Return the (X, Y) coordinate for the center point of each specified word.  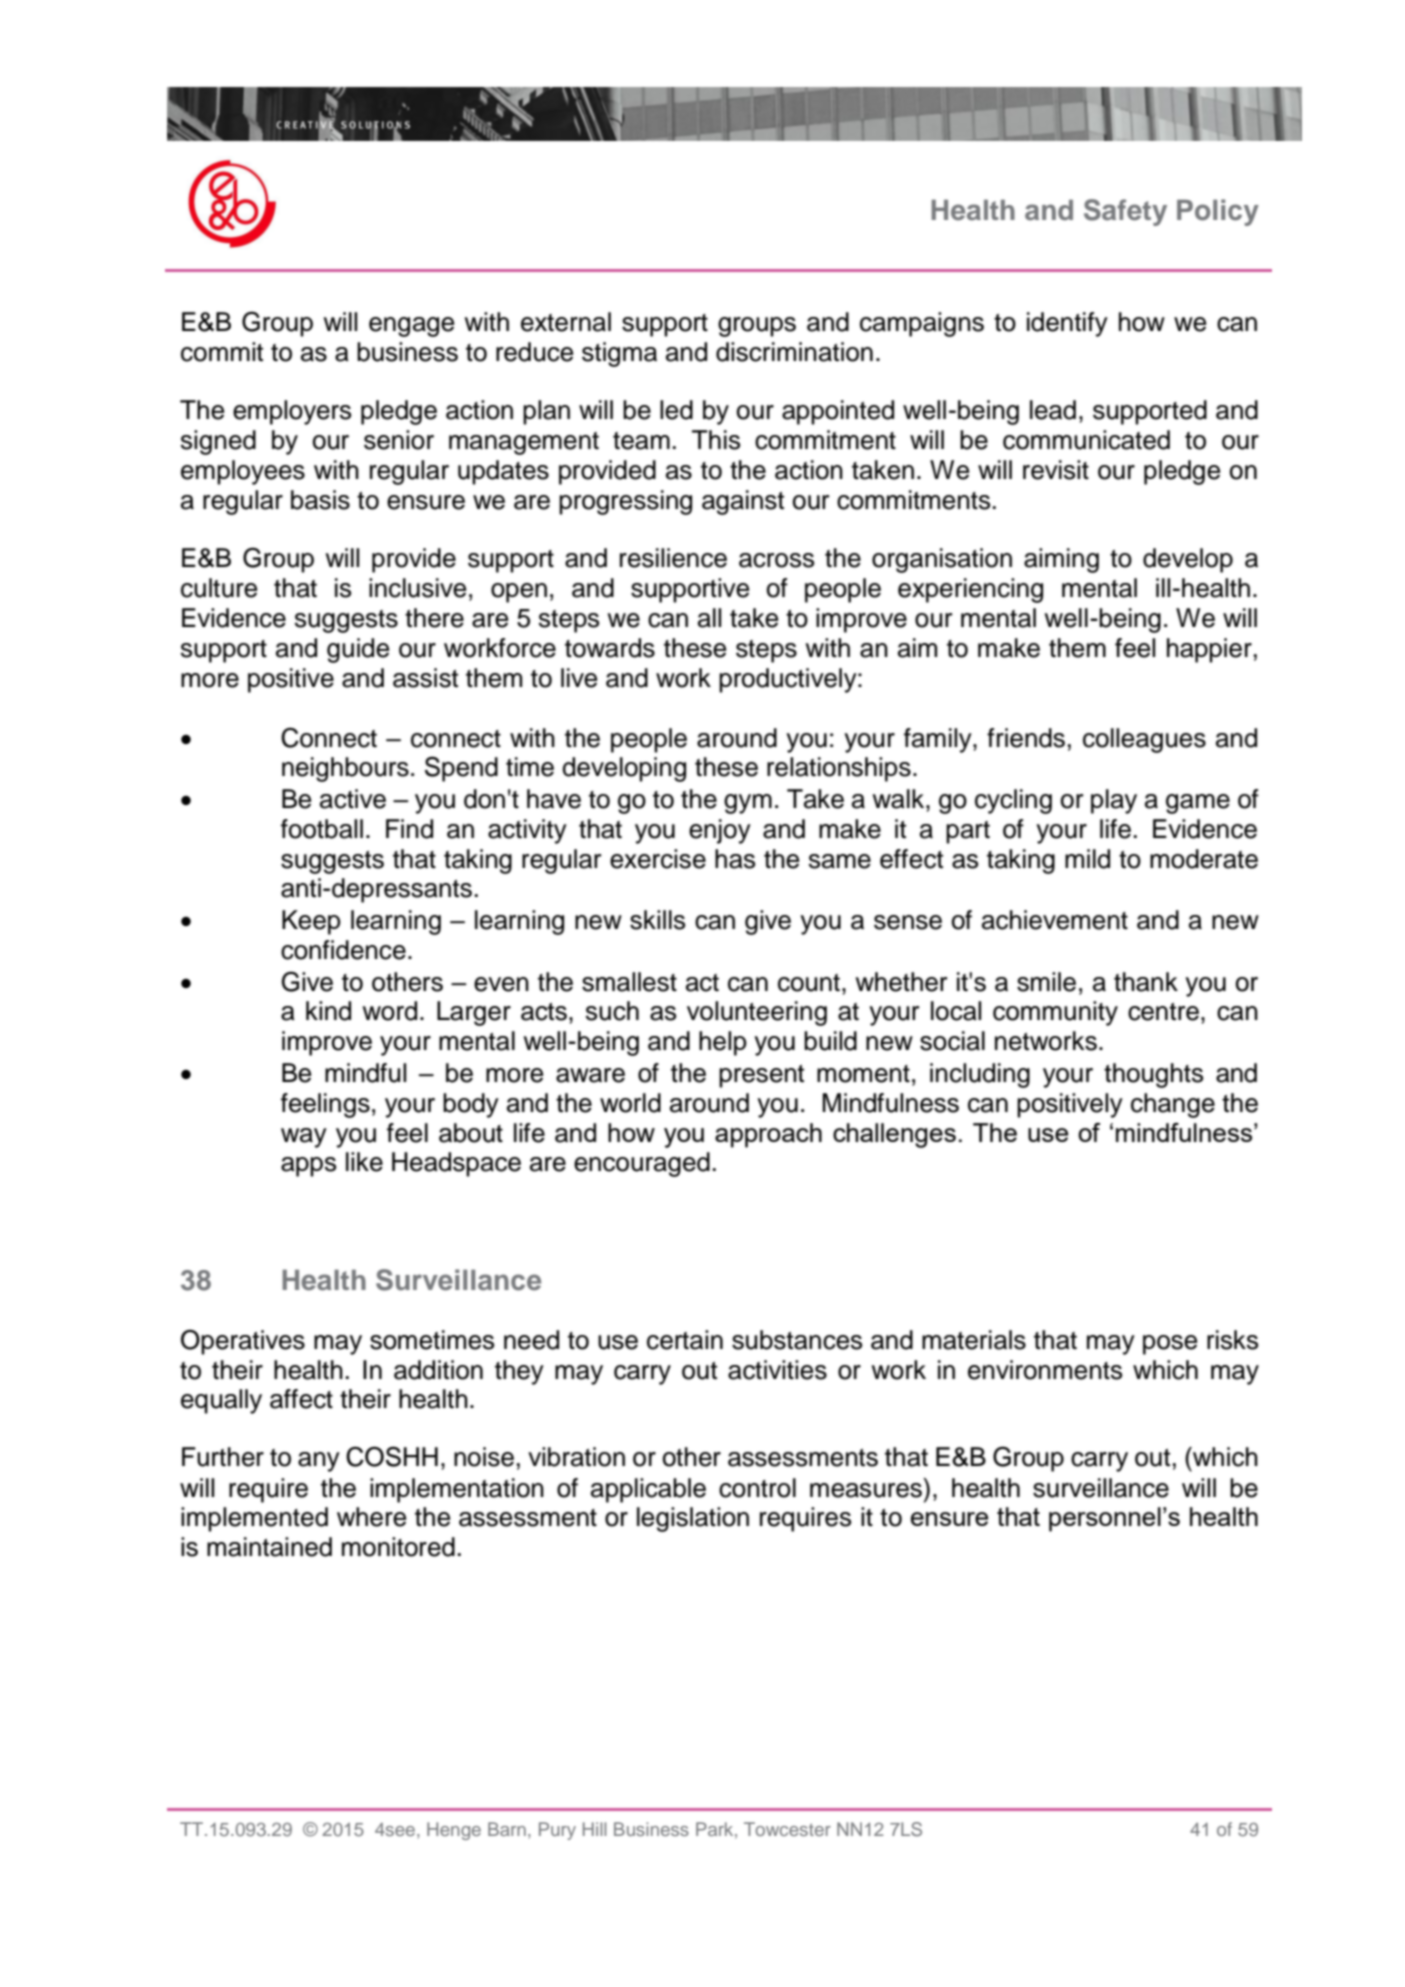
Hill (594, 1829)
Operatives (243, 1342)
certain (685, 1340)
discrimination (794, 352)
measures (866, 1490)
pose (1170, 1345)
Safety (1125, 212)
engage (411, 327)
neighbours (345, 769)
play (1114, 801)
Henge (454, 1831)
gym (748, 804)
